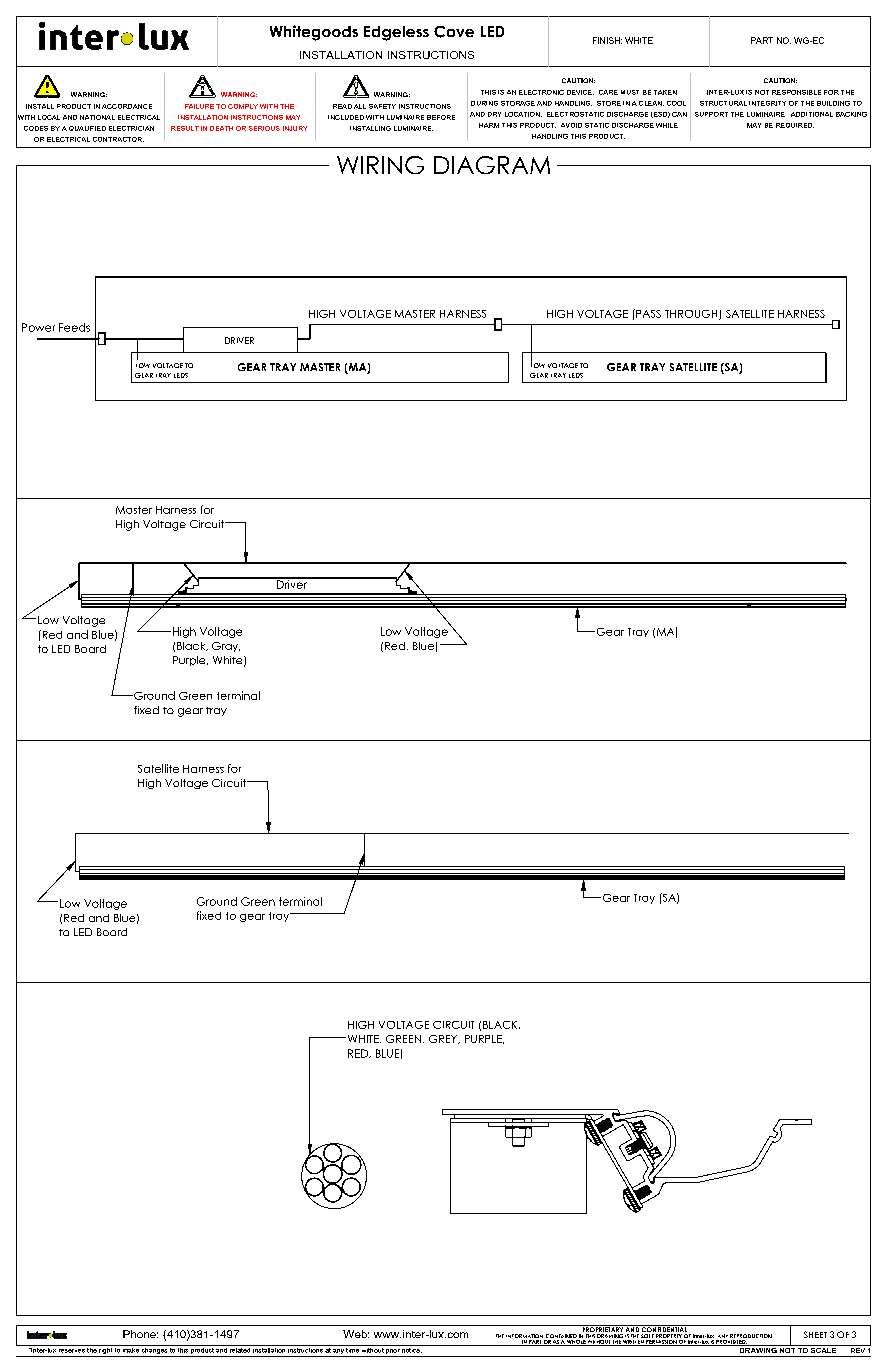  What do you see at coordinates (664, 1330) in the document?
I see `CONFIDENTIAL` at bounding box center [664, 1330].
